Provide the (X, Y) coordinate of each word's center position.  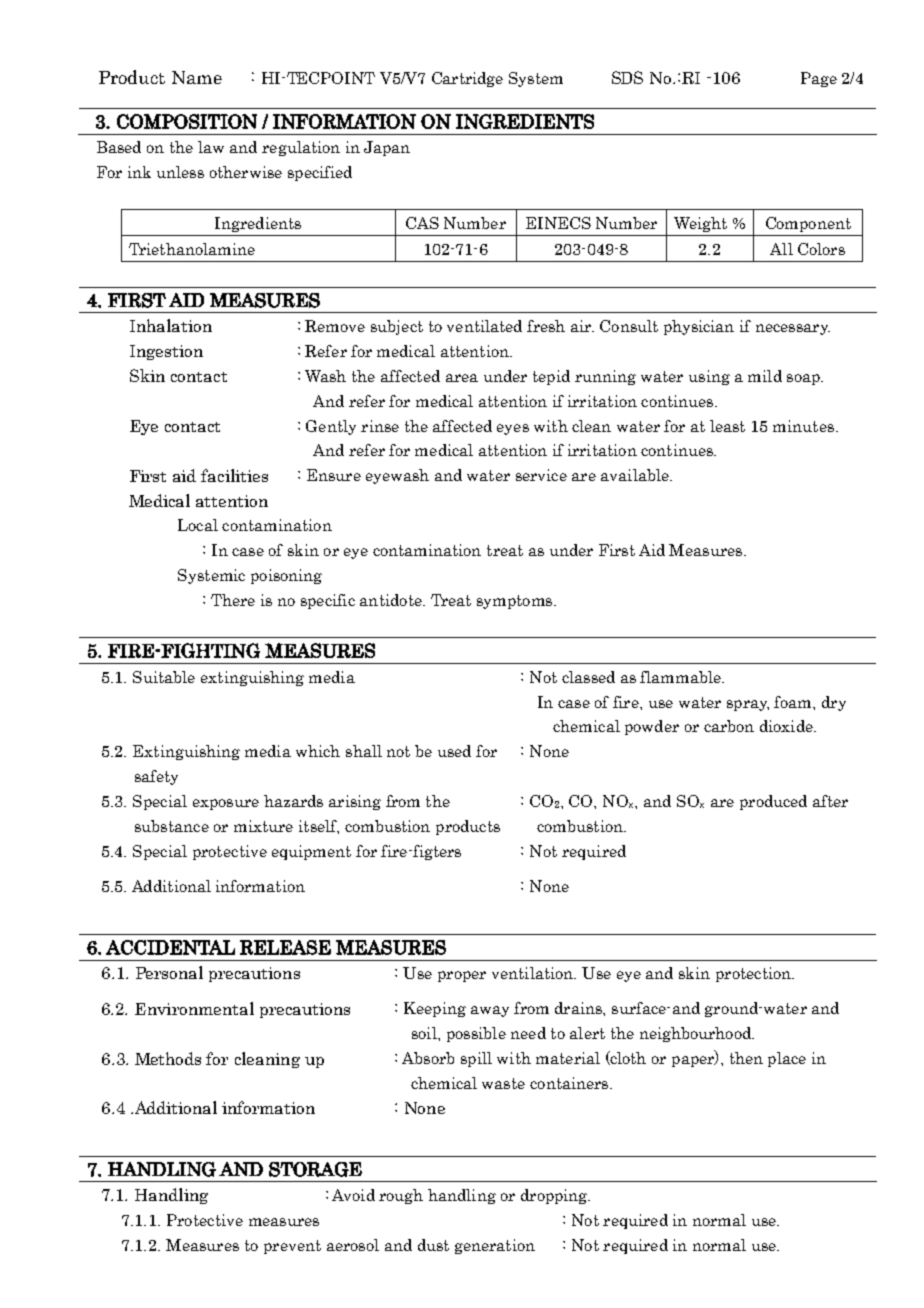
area (462, 378)
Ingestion (166, 352)
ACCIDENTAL (170, 947)
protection (754, 974)
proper (462, 976)
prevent (292, 1247)
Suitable (164, 677)
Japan (387, 148)
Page (819, 79)
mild (765, 376)
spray (748, 705)
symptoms (514, 602)
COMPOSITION (187, 121)
